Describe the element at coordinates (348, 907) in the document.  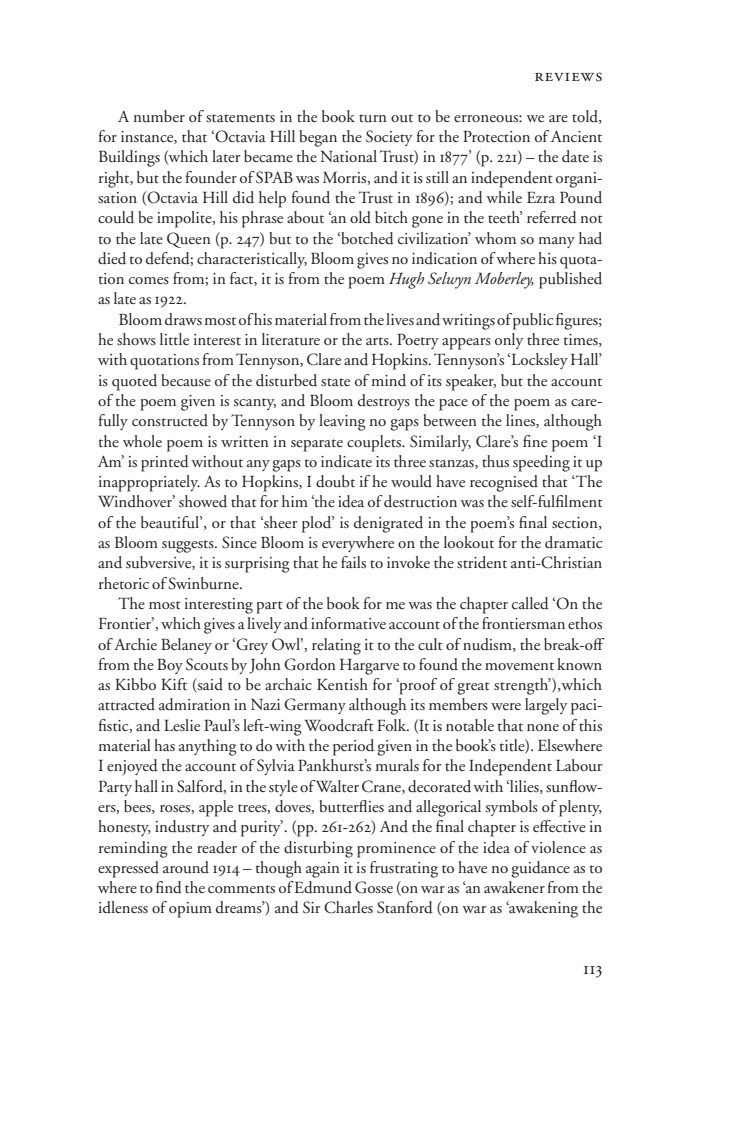
I see `Charles` at that location.
